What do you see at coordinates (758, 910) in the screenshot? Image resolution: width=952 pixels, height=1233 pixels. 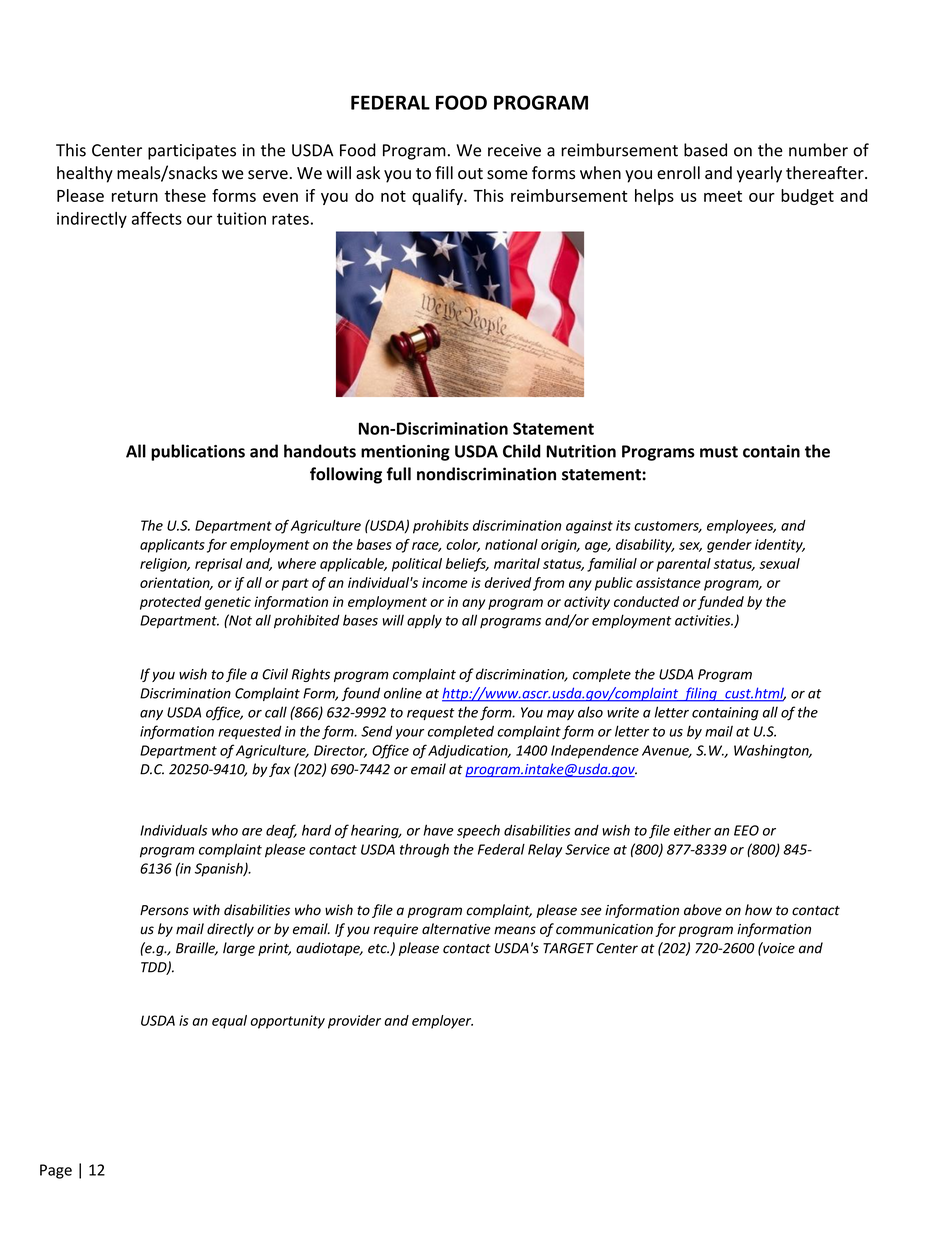 I see `how` at bounding box center [758, 910].
